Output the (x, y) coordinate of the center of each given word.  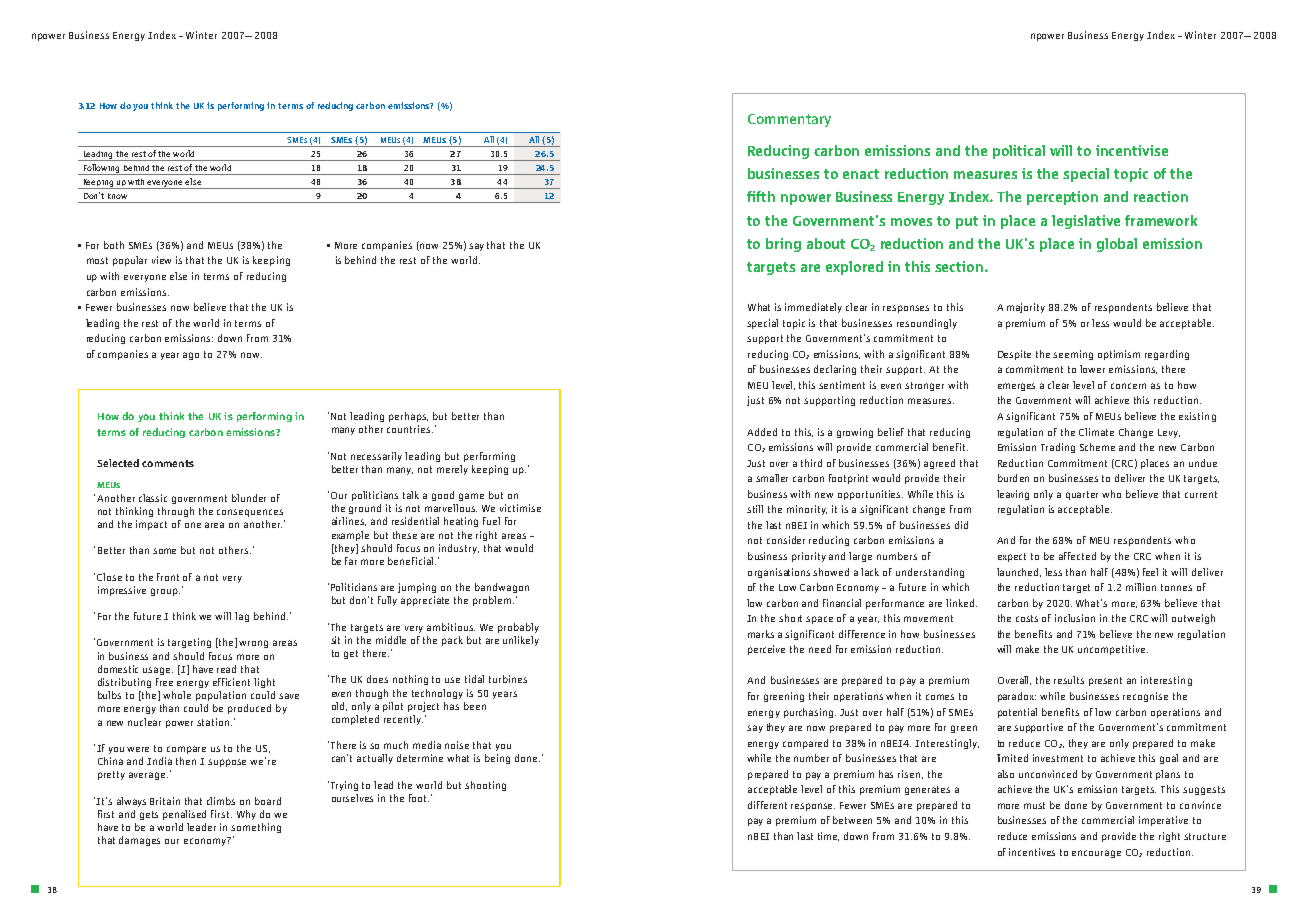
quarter (1082, 495)
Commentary (789, 120)
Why (246, 815)
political (1019, 152)
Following (101, 169)
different (767, 805)
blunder (249, 498)
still (755, 509)
